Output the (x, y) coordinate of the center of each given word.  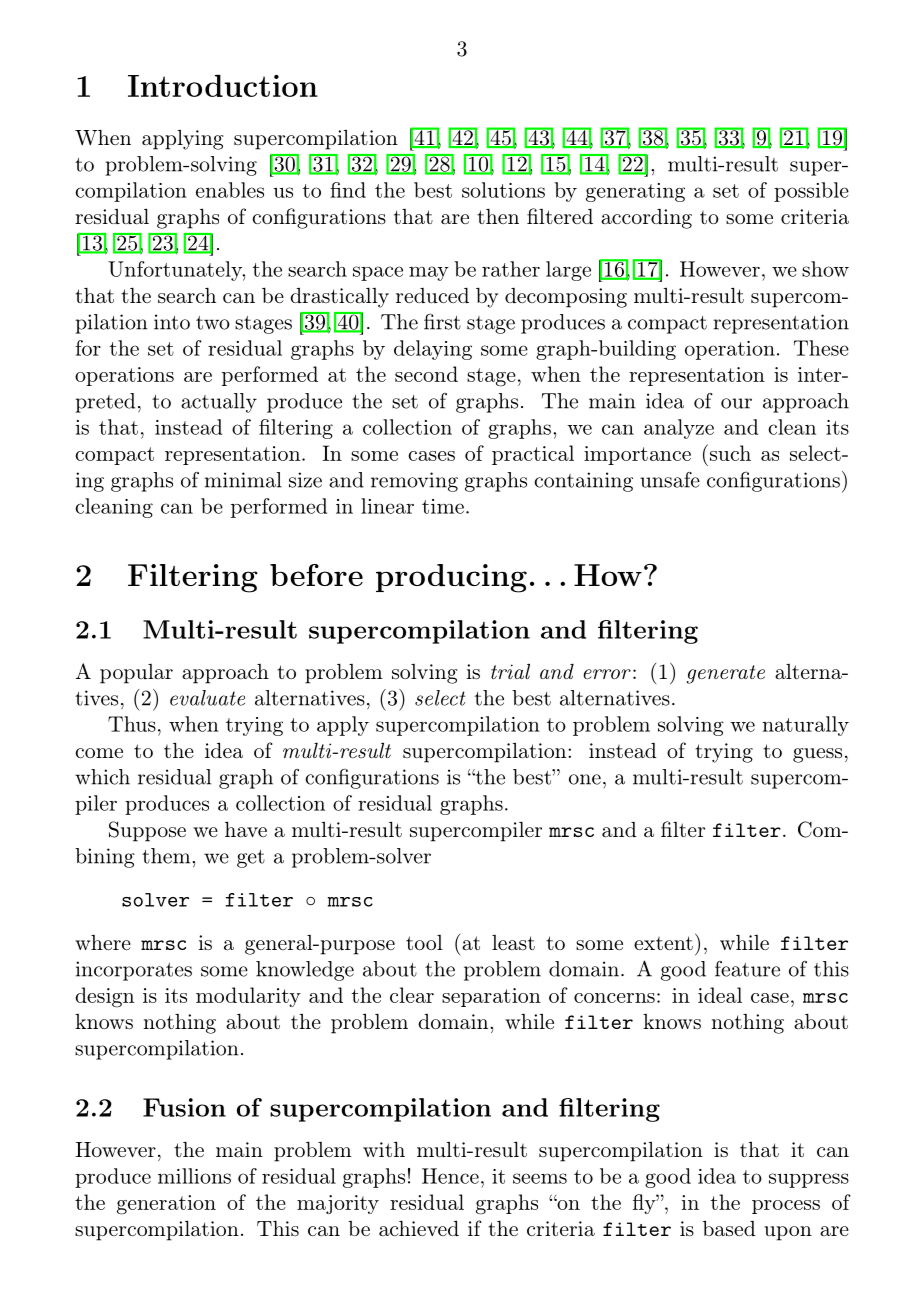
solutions (503, 190)
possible (811, 192)
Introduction (223, 85)
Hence (450, 1176)
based (729, 1228)
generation (166, 1205)
